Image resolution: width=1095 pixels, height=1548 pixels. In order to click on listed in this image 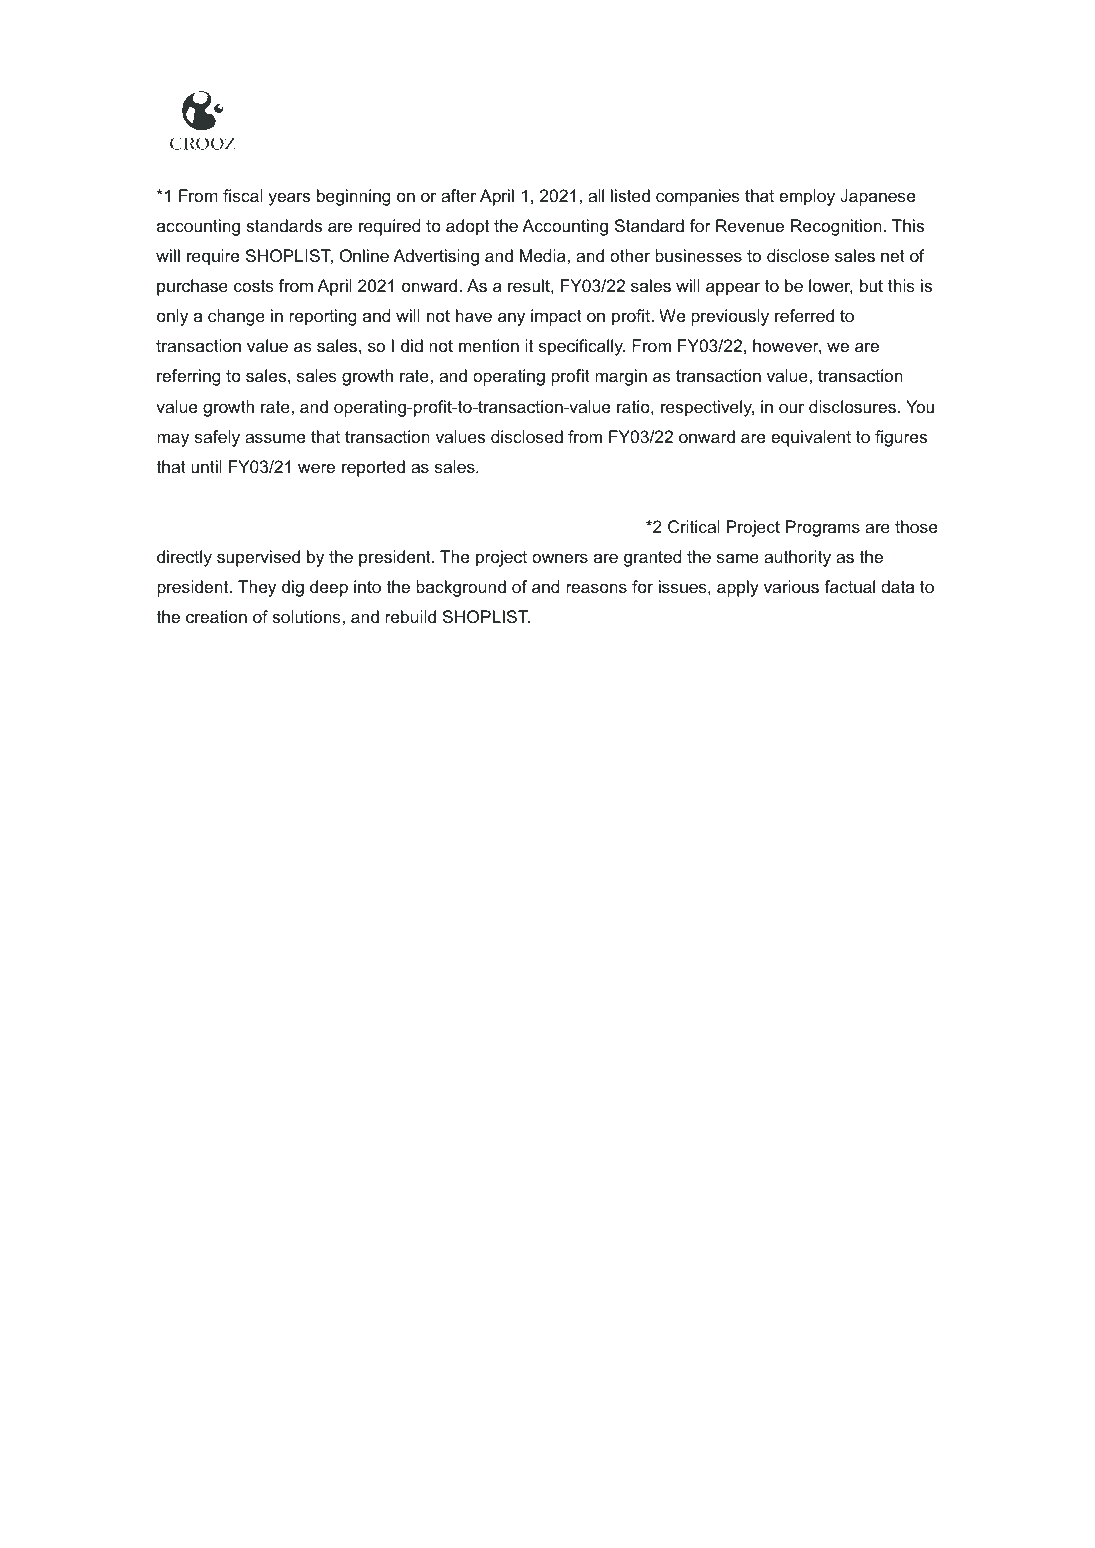, I will do `click(630, 195)`.
